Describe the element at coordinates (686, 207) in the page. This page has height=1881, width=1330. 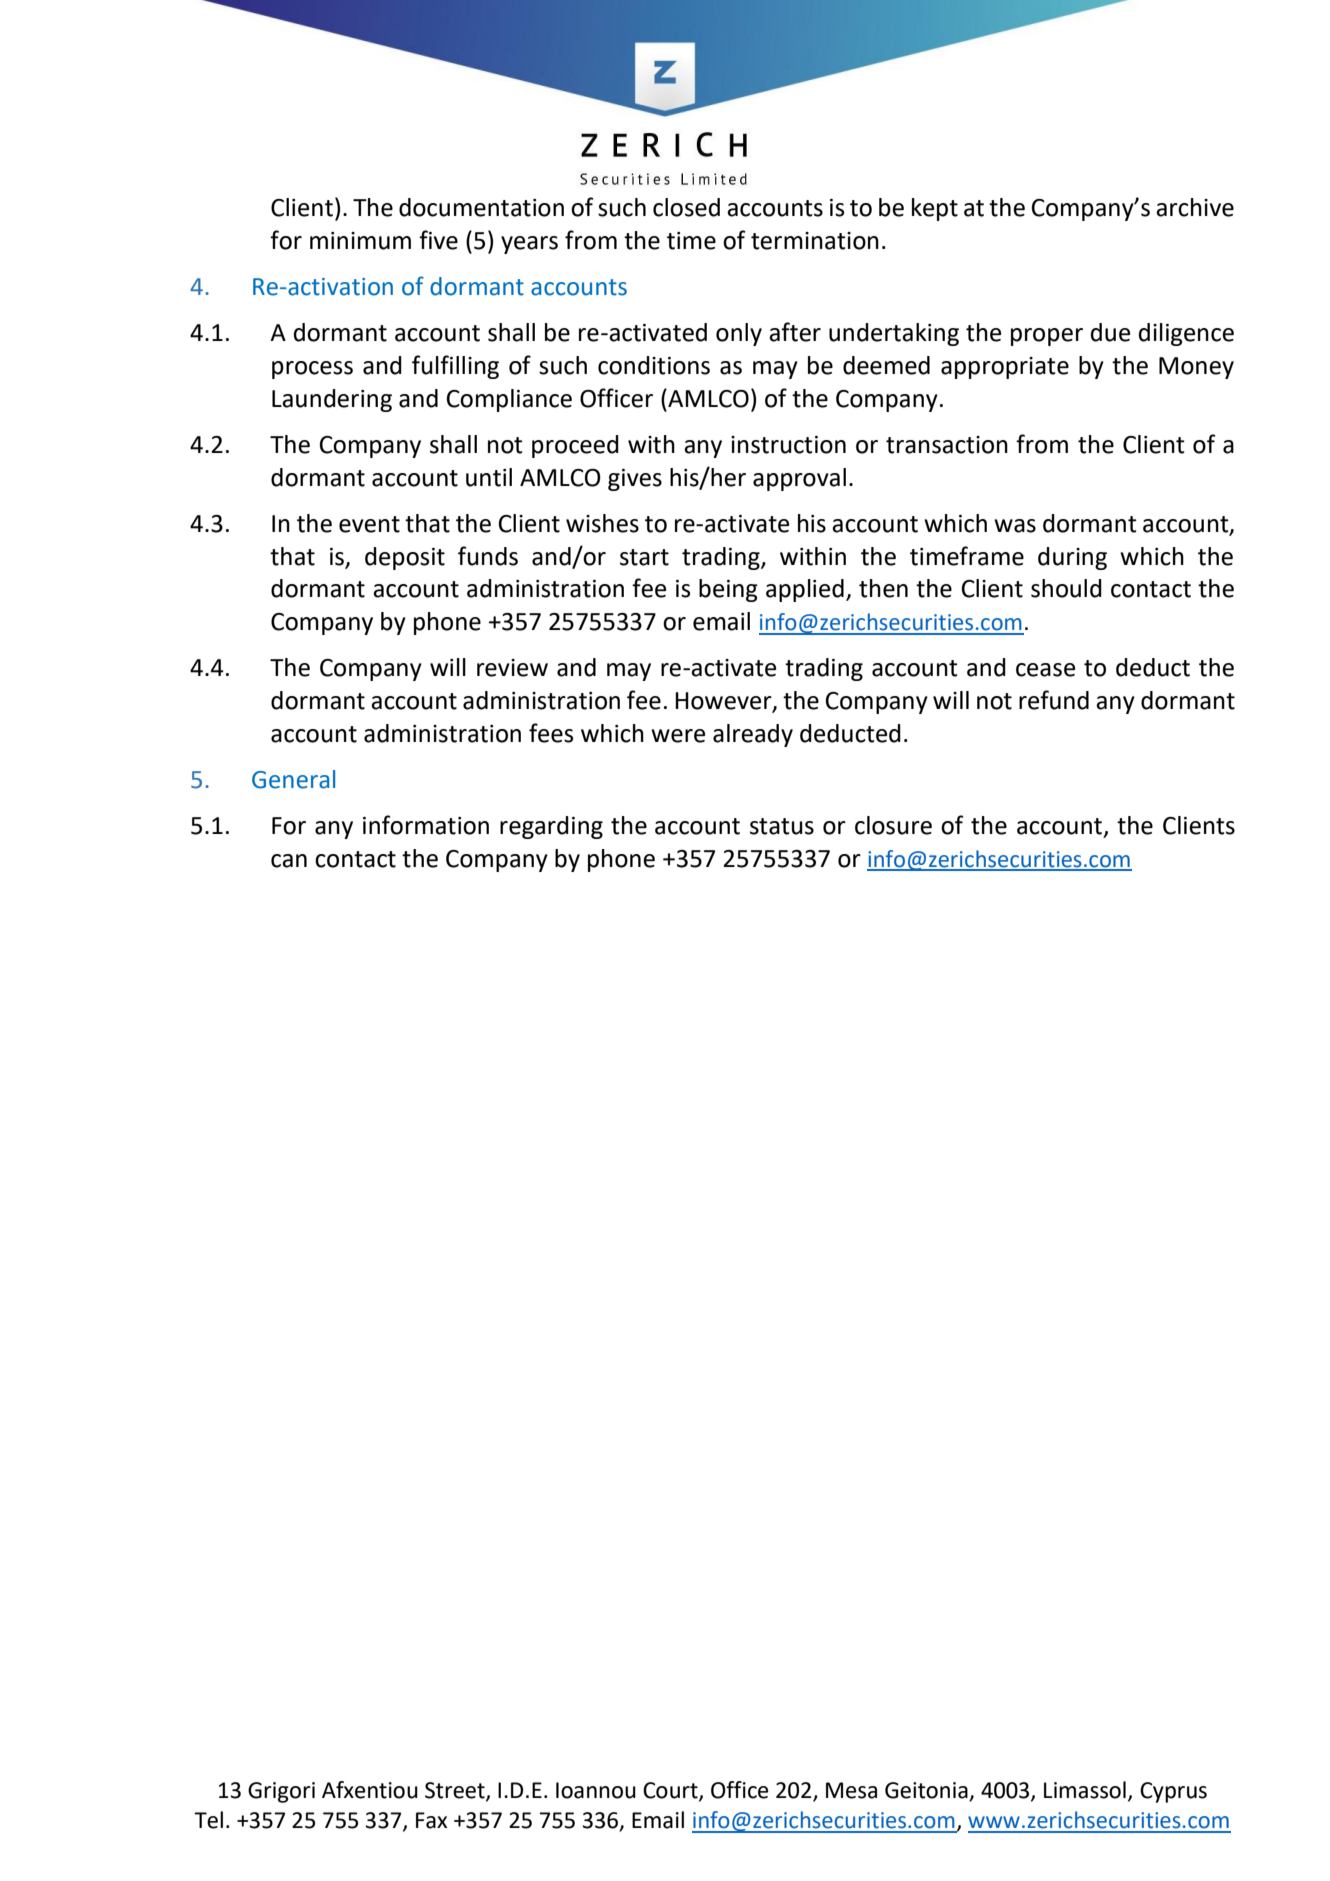
I see `closed` at that location.
